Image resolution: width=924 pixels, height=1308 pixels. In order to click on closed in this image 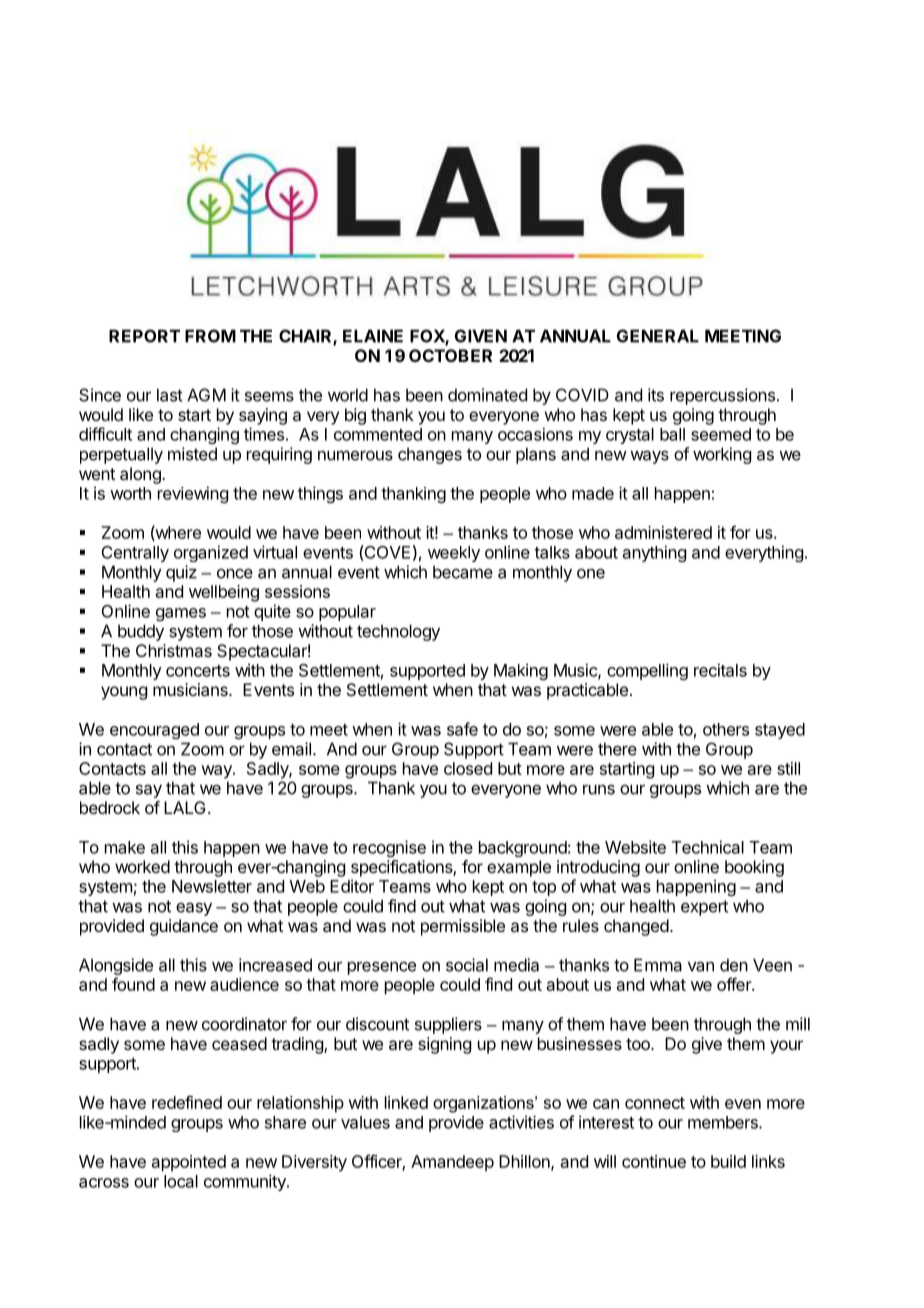, I will do `click(468, 768)`.
